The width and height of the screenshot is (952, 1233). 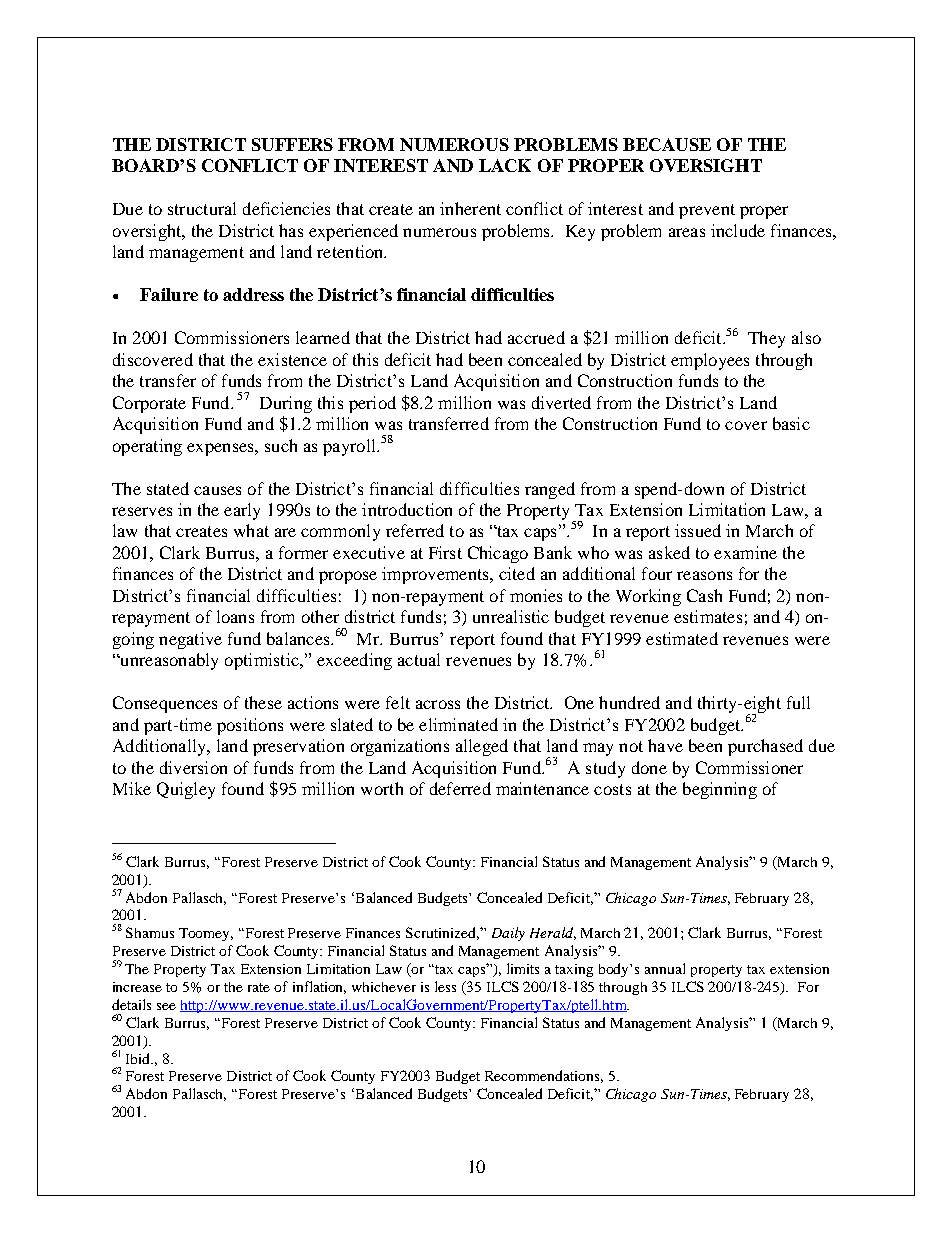 I want to click on LACK, so click(x=505, y=165).
